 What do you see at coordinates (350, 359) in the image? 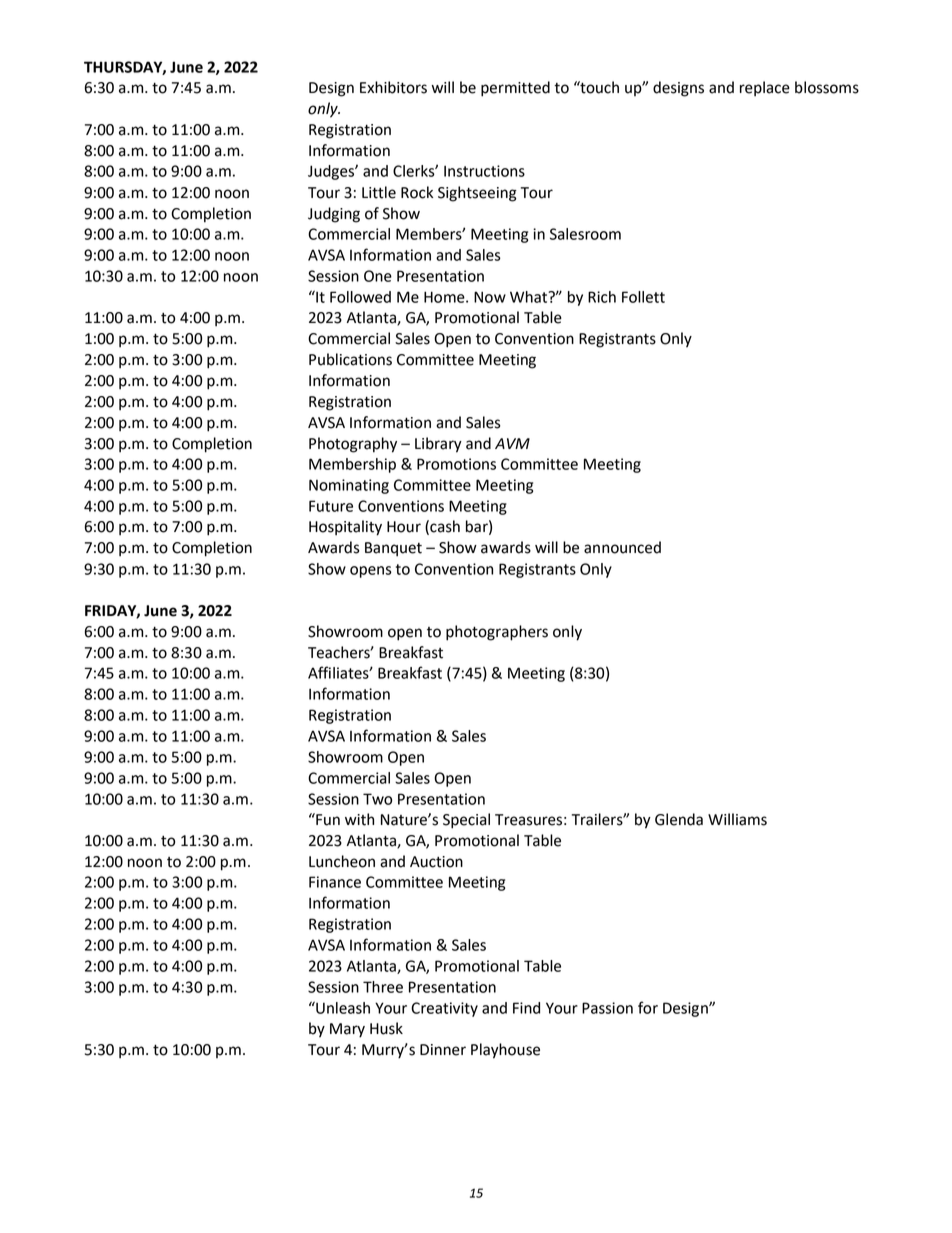
I see `Publications` at bounding box center [350, 359].
